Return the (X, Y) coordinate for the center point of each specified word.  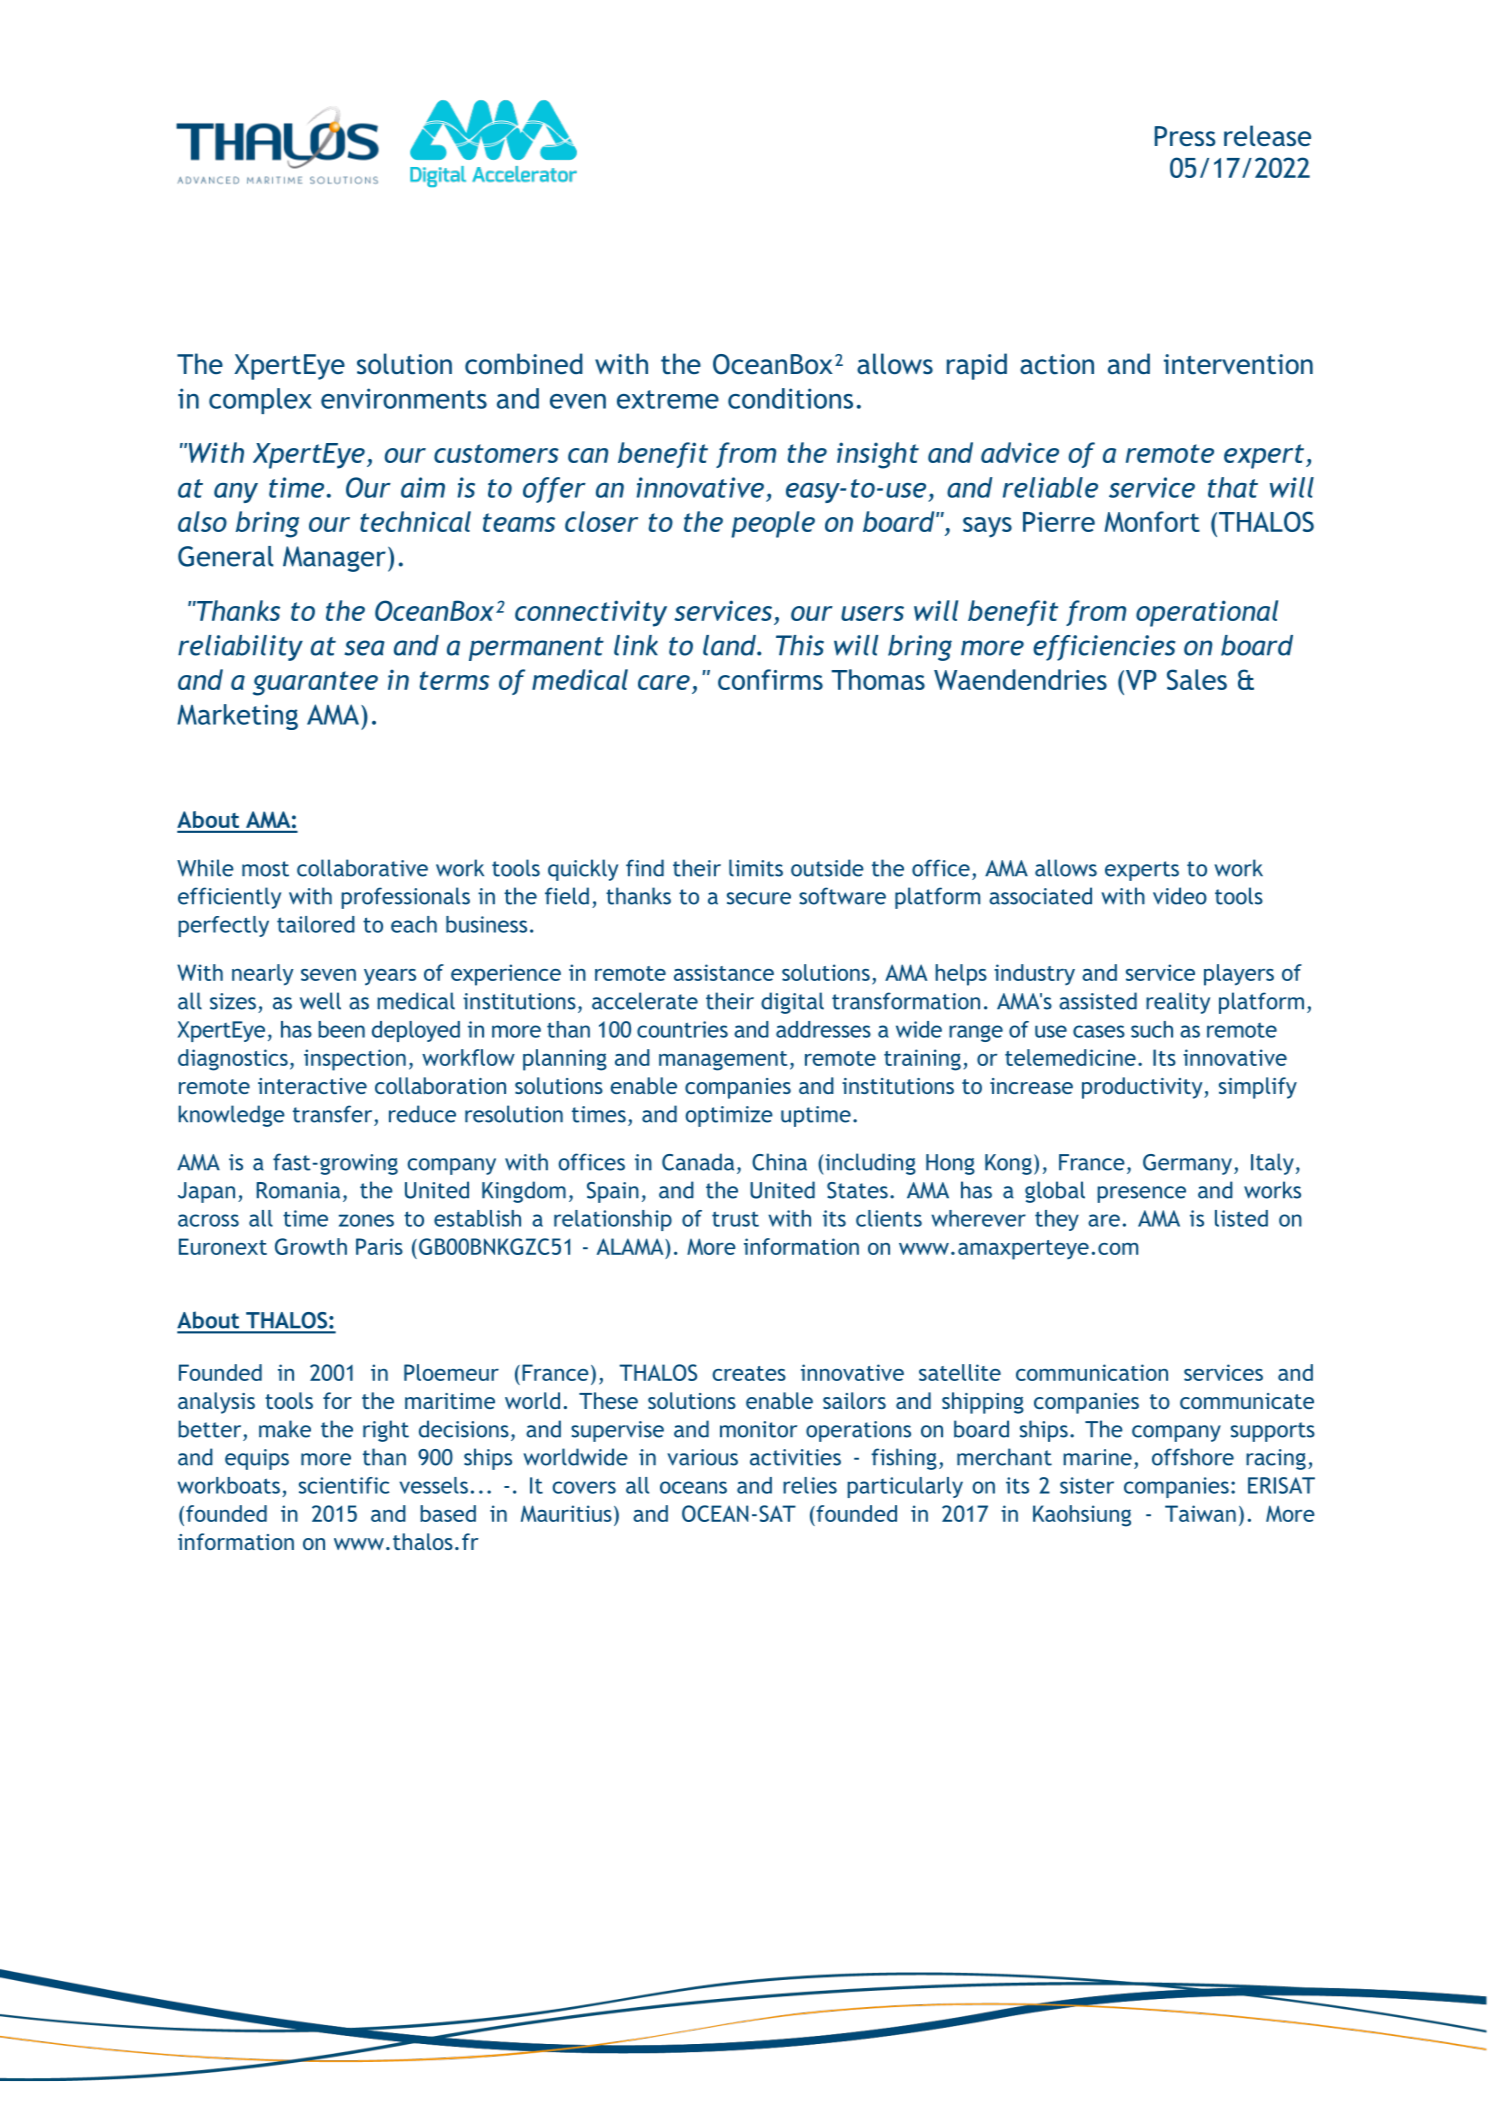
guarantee (315, 683)
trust (735, 1219)
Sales (1197, 679)
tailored (316, 924)
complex (260, 401)
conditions (790, 398)
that (1233, 487)
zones (366, 1220)
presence (1141, 1194)
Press (1185, 136)
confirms (770, 679)
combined (524, 363)
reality (1178, 1003)
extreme (668, 399)
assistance (724, 972)
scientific (344, 1485)
